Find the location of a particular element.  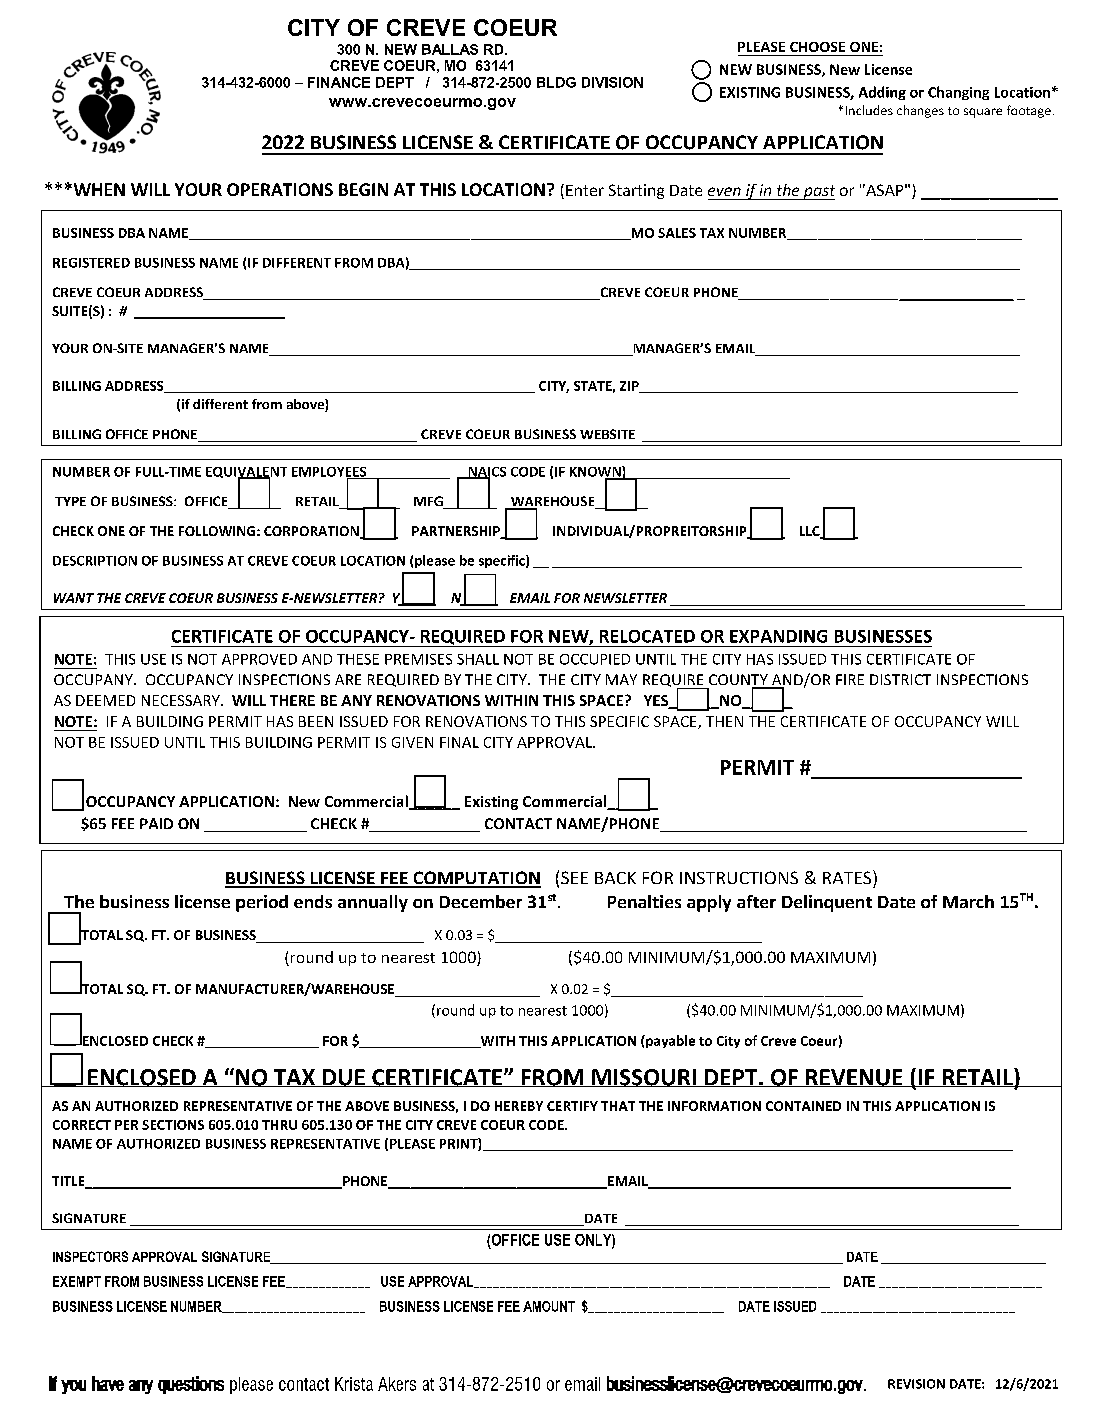

FIRE is located at coordinates (850, 679).
